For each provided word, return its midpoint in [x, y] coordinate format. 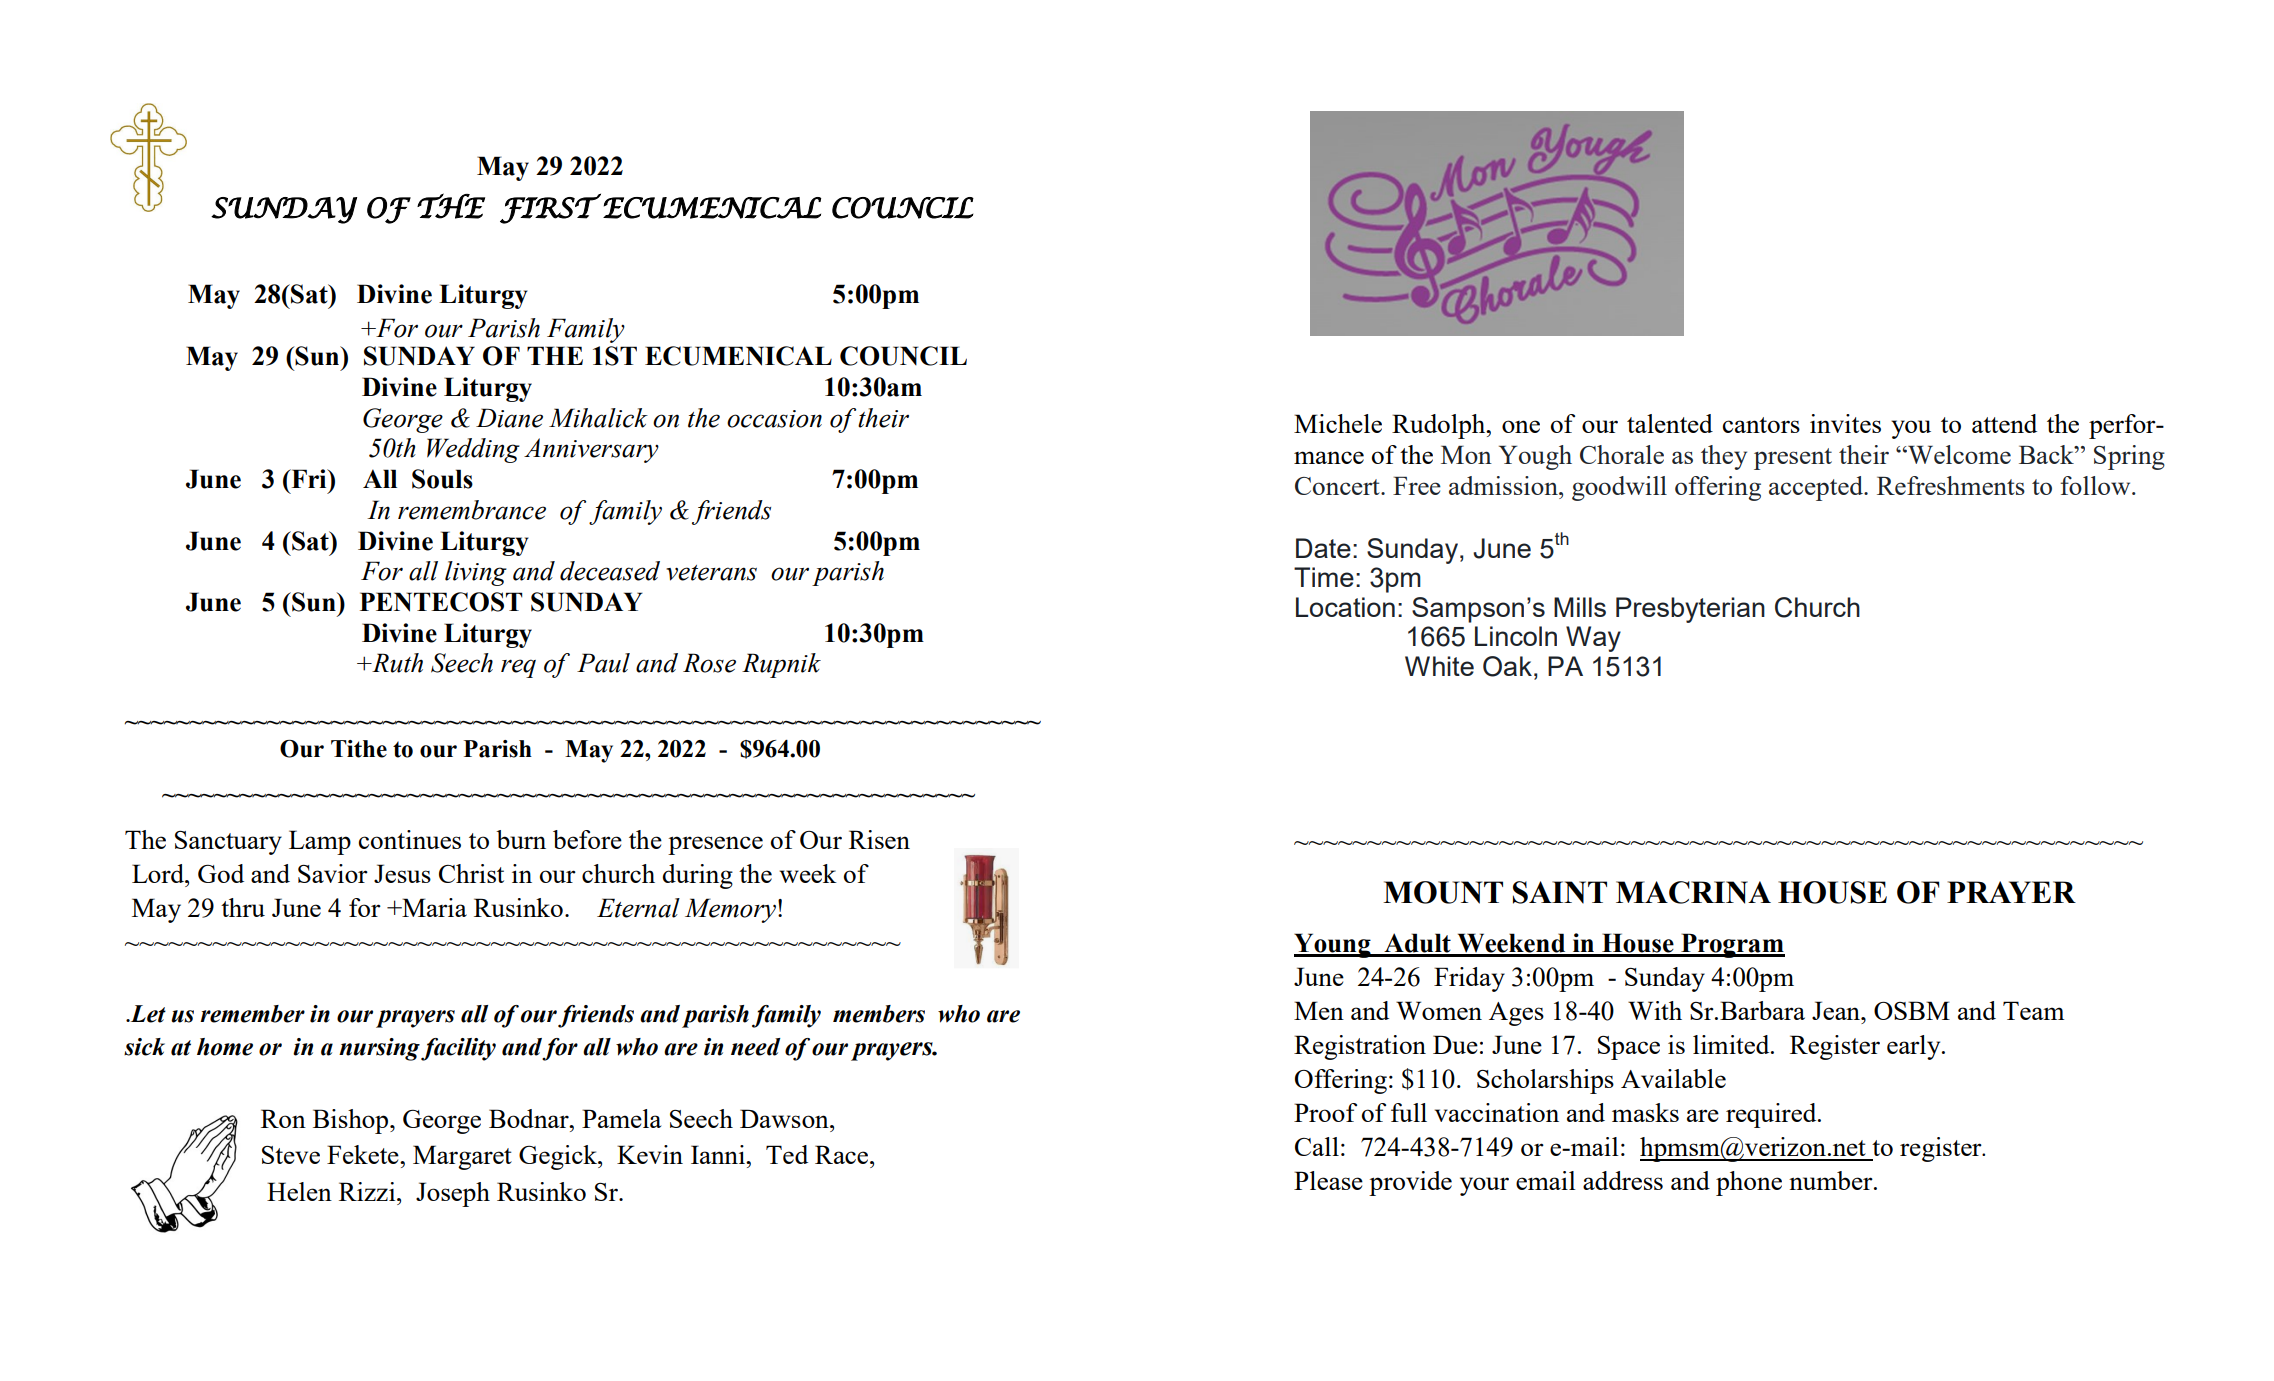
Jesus [402, 873]
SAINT [1560, 892]
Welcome [1958, 454]
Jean [1837, 1010]
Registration [1360, 1047]
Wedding [473, 450]
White [1439, 666]
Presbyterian [1690, 610]
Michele [1338, 423]
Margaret [462, 1157]
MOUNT [1443, 892]
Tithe [359, 749]
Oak [1507, 666]
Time [1324, 577]
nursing [379, 1049]
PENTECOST [441, 602]
